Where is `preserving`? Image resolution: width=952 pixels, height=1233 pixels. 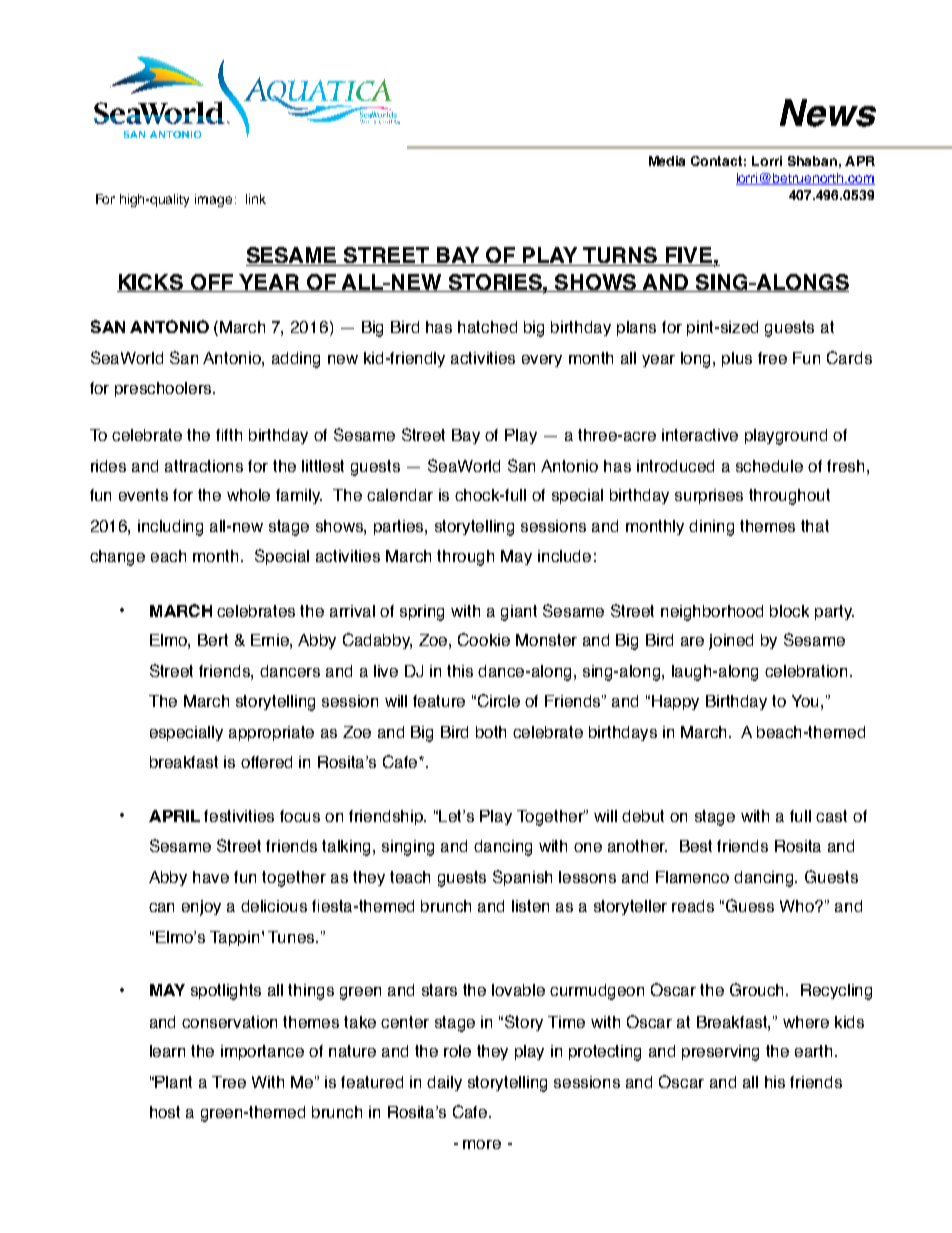
preserving is located at coordinates (720, 1053).
